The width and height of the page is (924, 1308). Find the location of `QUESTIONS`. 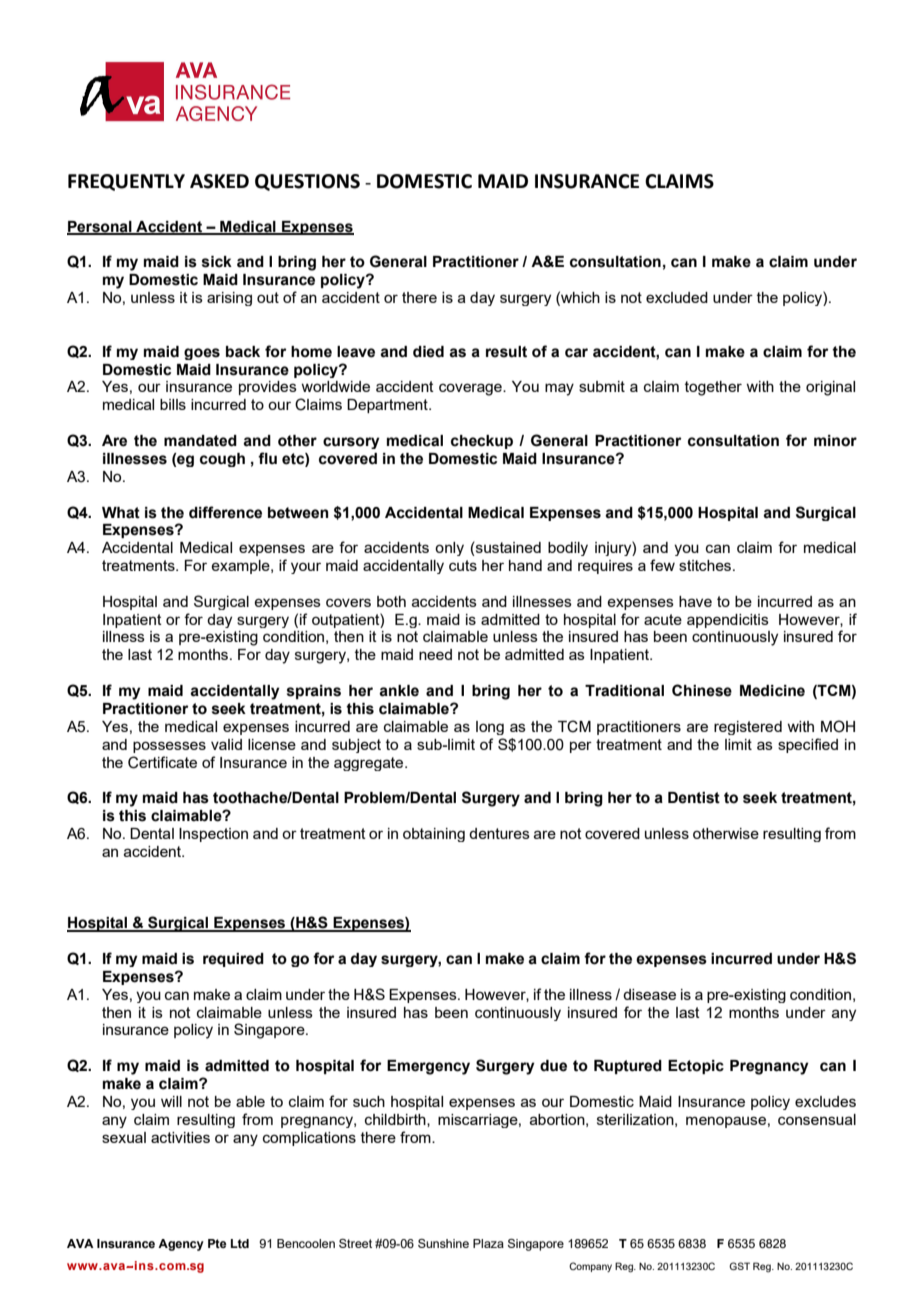

QUESTIONS is located at coordinates (307, 182).
